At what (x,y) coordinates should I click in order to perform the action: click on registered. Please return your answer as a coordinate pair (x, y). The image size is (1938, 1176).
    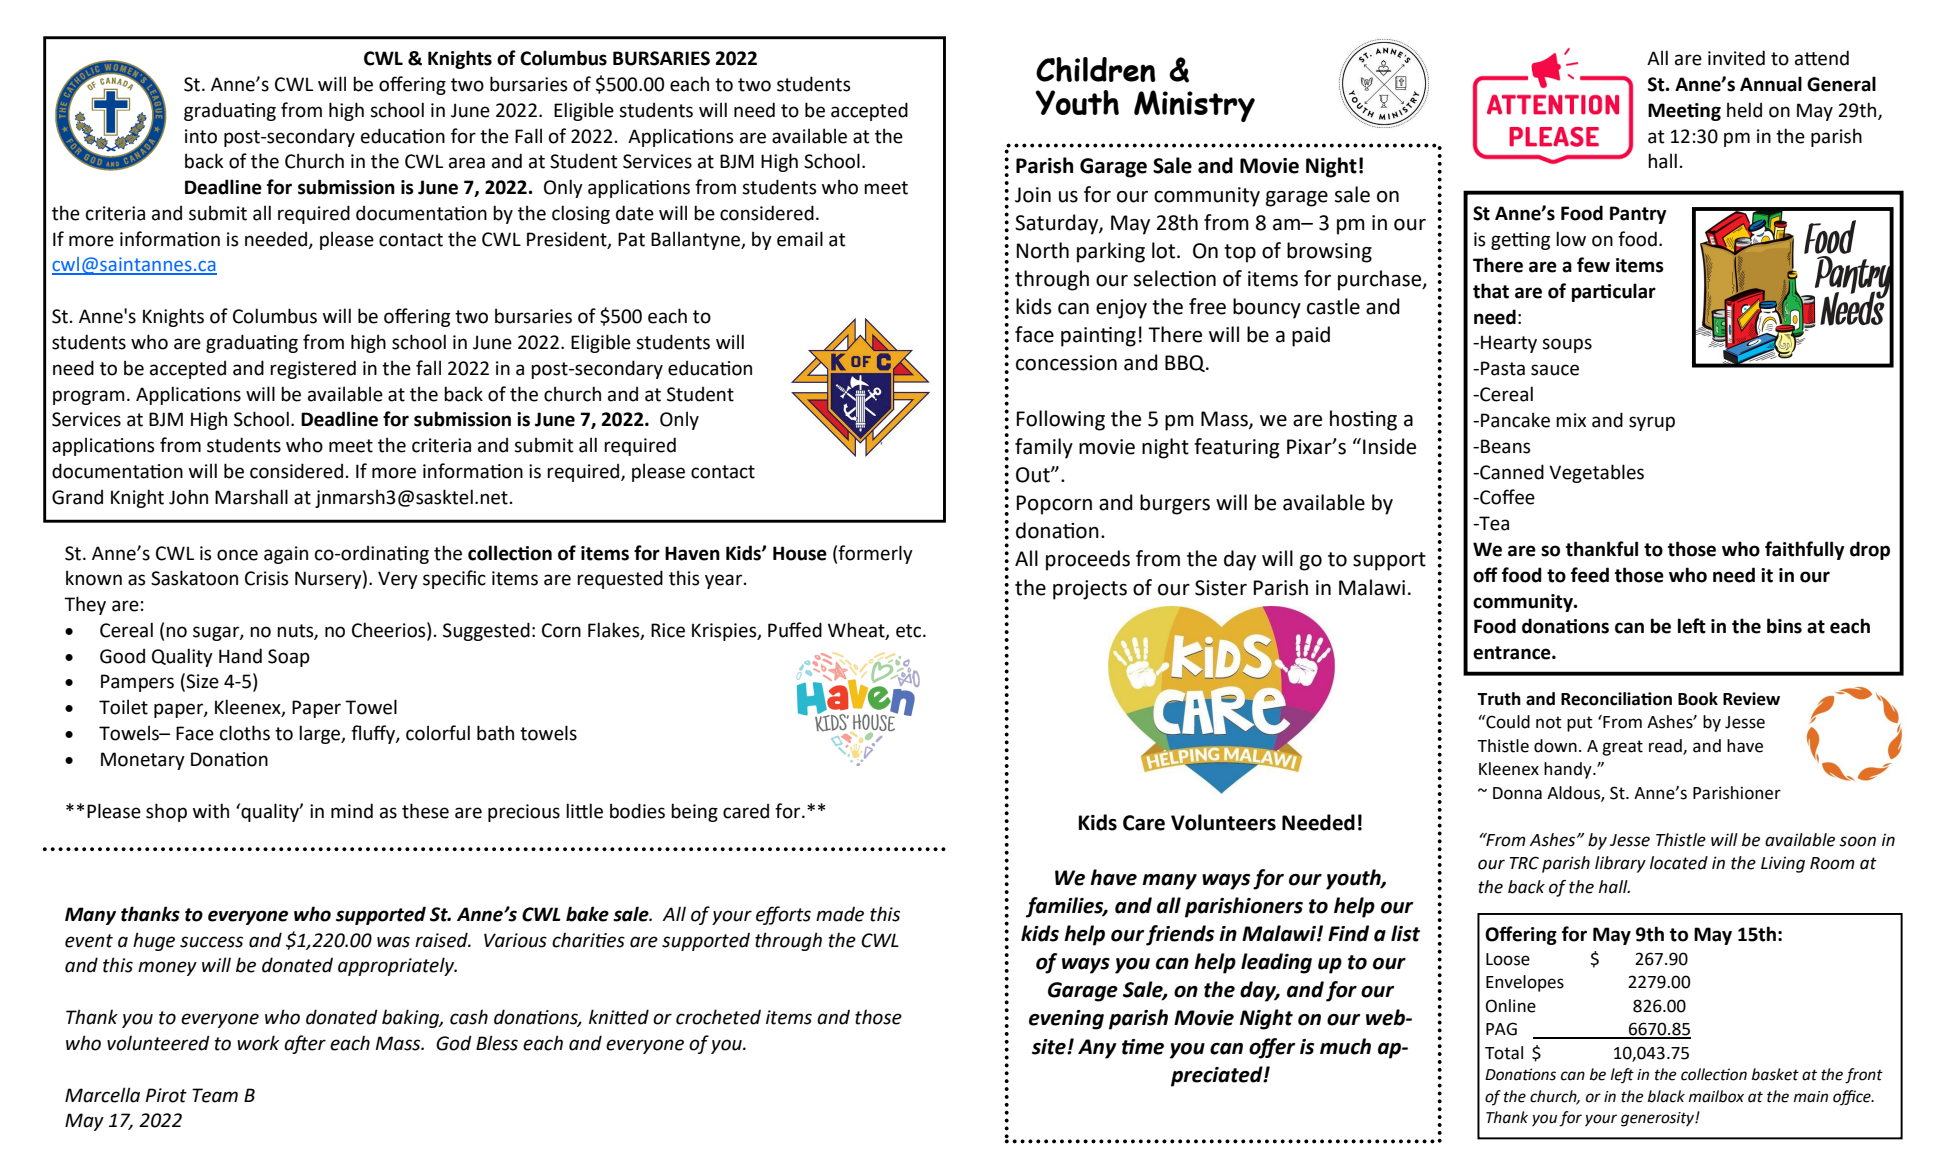
    Looking at the image, I should click on (313, 369).
